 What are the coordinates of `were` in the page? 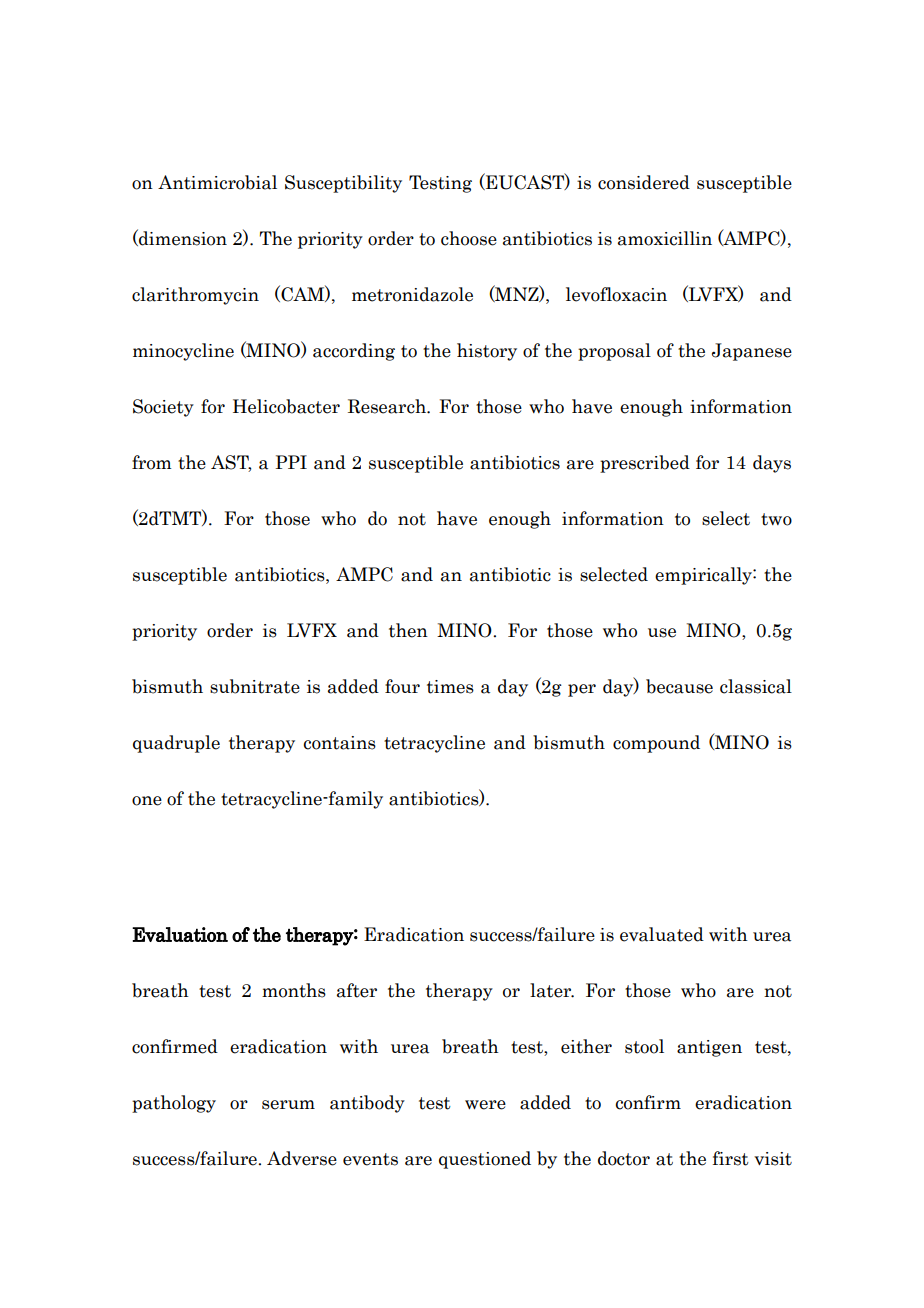 It's located at (485, 1105).
